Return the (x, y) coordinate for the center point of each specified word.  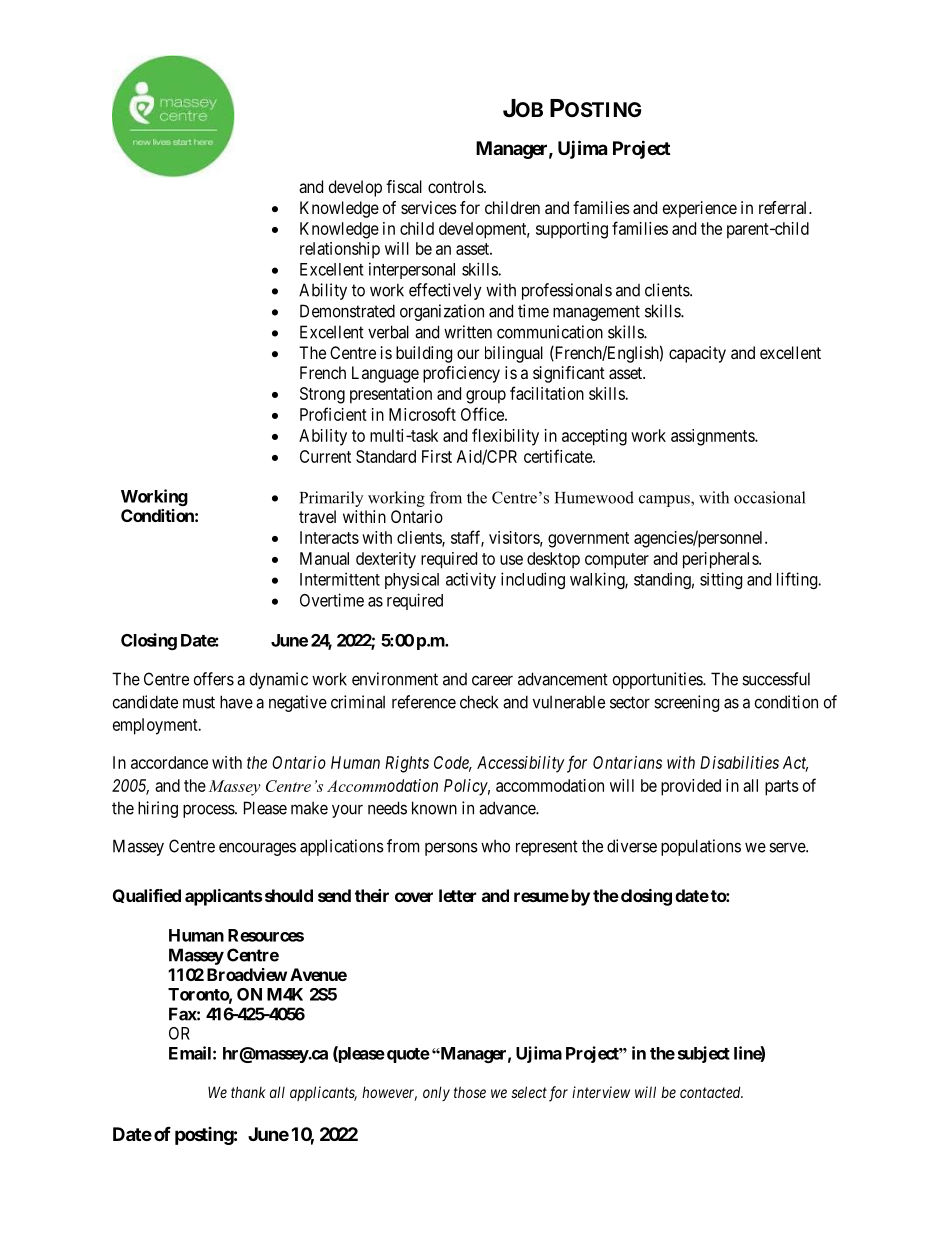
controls (456, 186)
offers (214, 679)
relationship (340, 250)
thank (248, 1092)
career (492, 680)
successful (776, 679)
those (470, 1092)
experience (700, 209)
